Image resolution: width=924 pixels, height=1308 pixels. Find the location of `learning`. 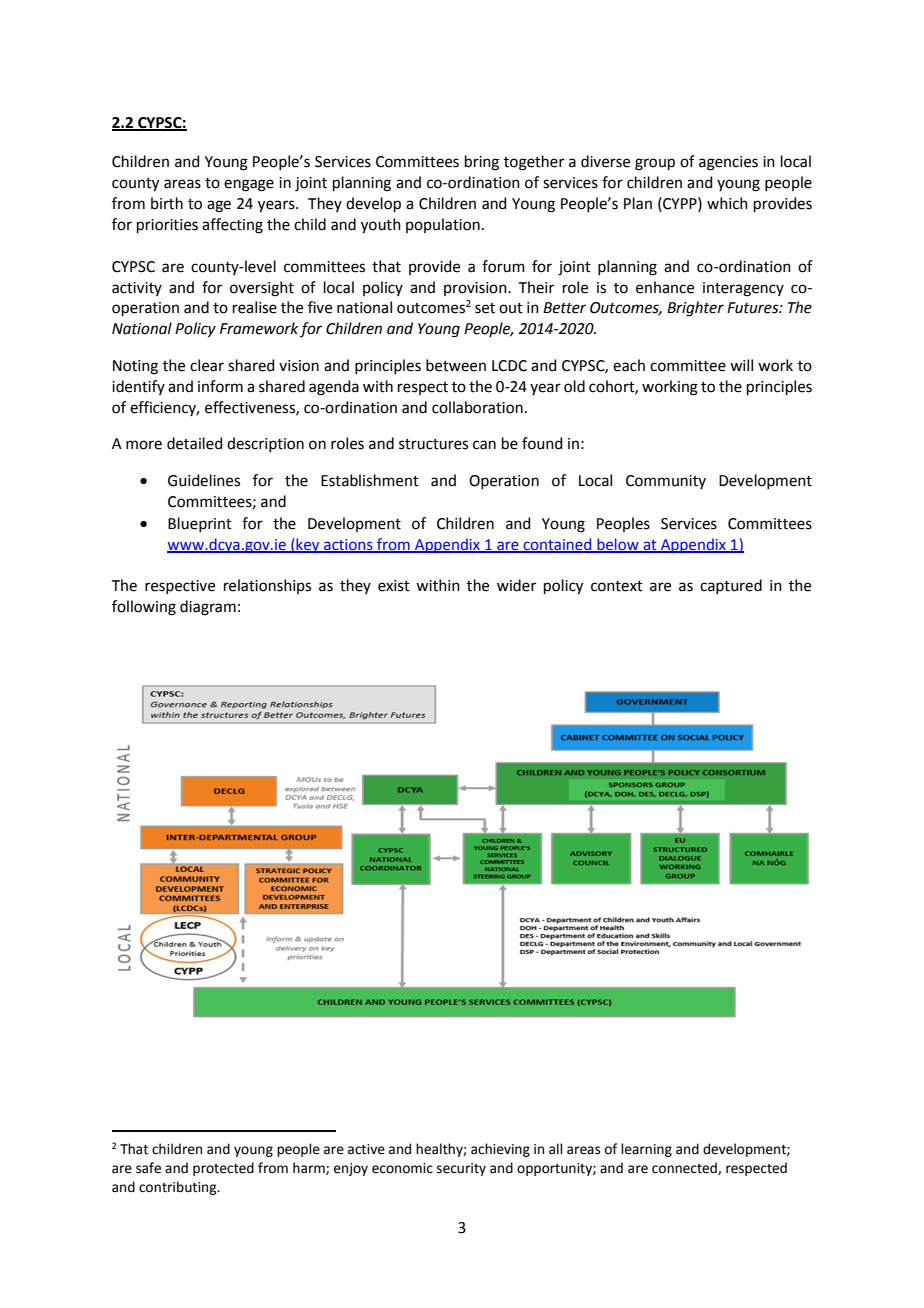

learning is located at coordinates (646, 1150).
